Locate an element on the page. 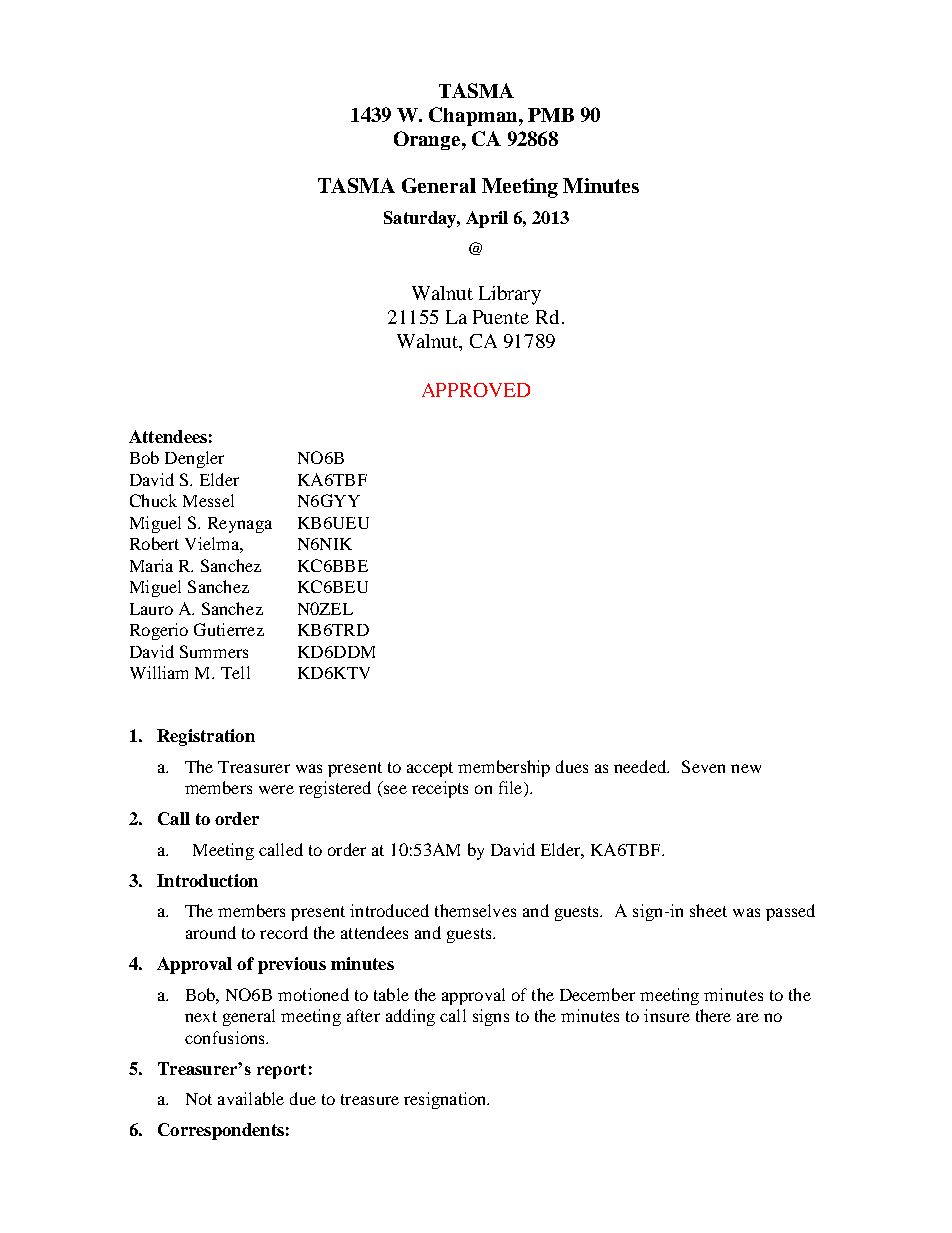 This page has width=952, height=1233. Library is located at coordinates (510, 295).
